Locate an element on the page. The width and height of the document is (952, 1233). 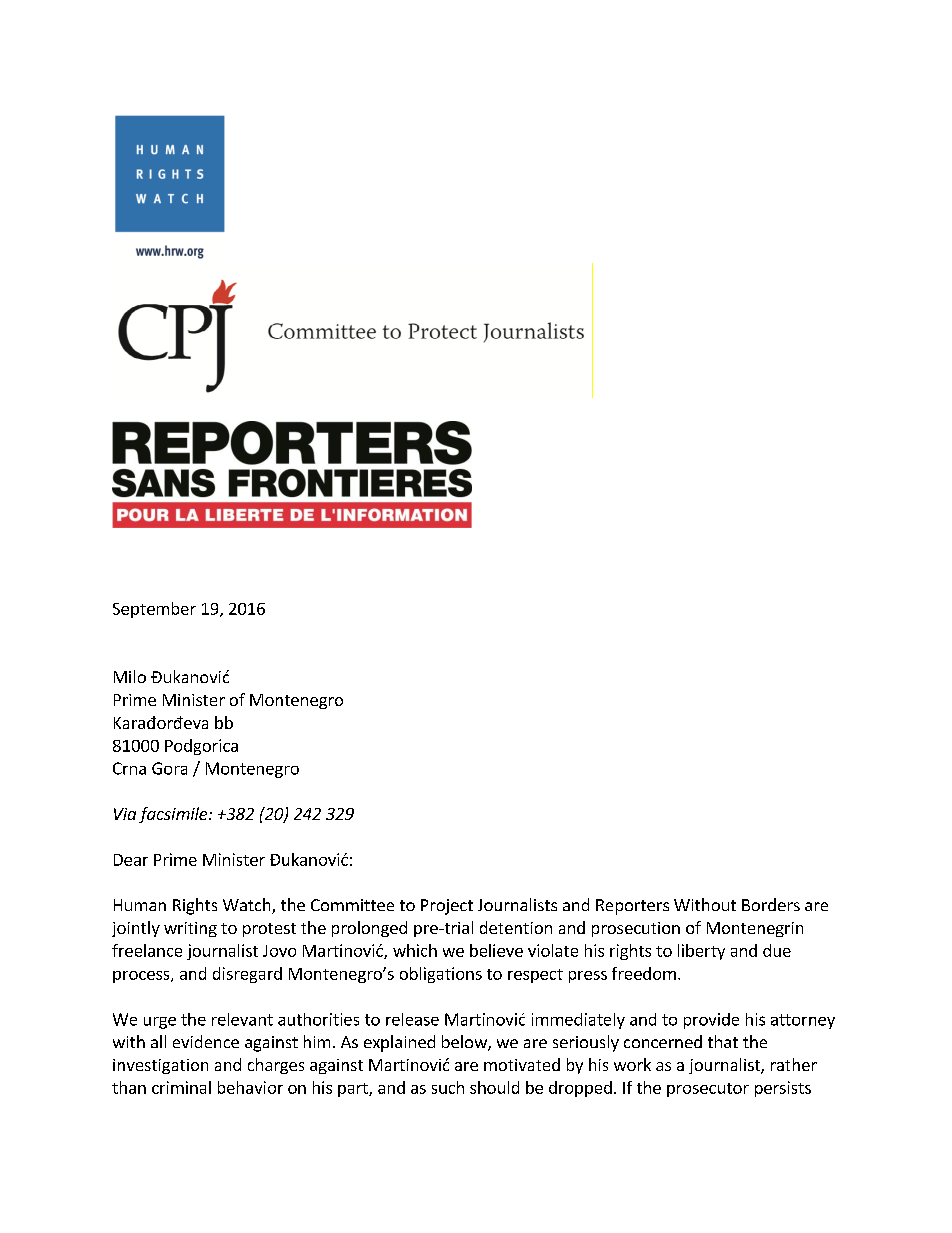
Gora is located at coordinates (169, 768).
